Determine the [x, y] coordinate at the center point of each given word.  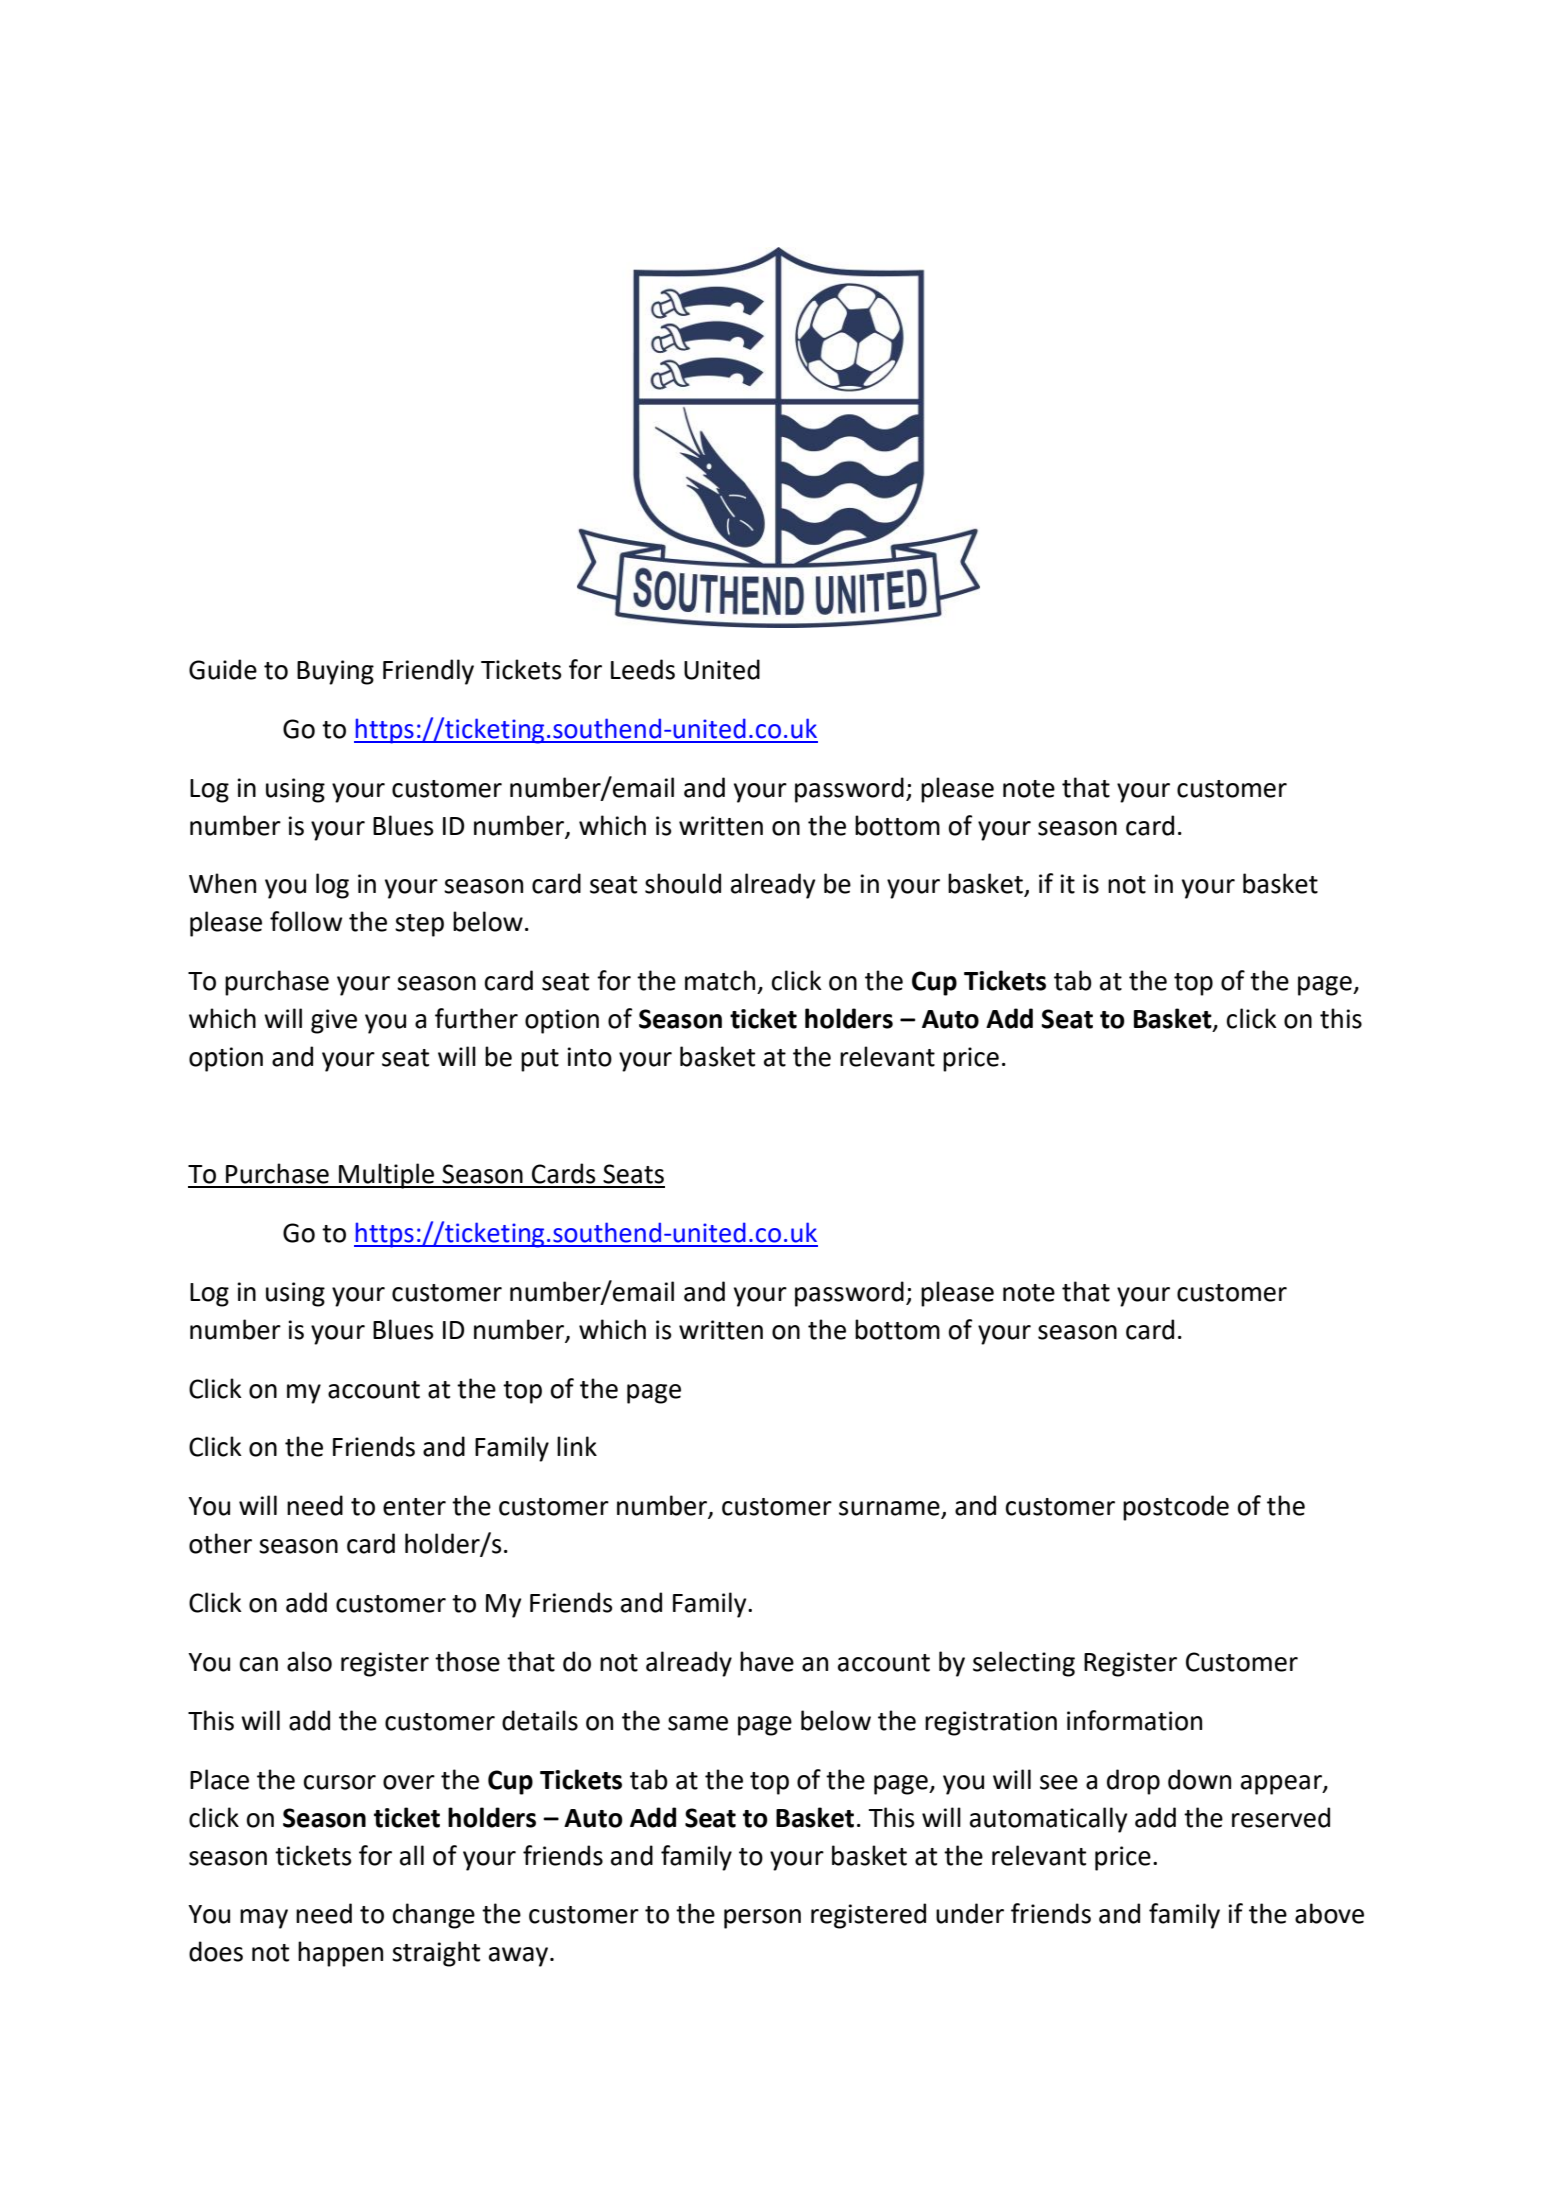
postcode [1176, 1508]
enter [414, 1507]
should [683, 883]
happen [340, 1954]
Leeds [643, 669]
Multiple [387, 1176]
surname [890, 1509]
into [590, 1057]
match [720, 980]
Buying [335, 672]
